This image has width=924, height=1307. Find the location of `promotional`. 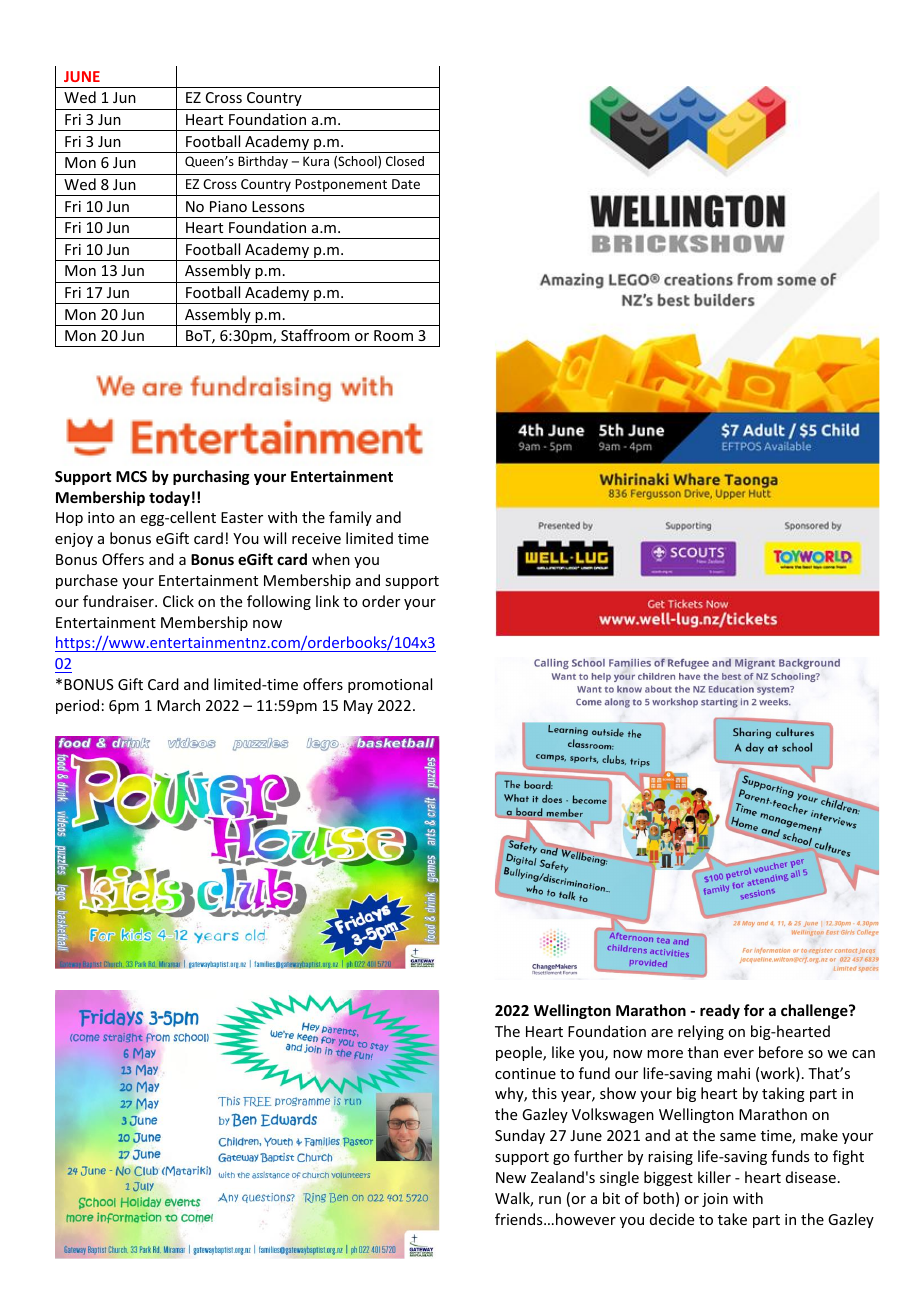

promotional is located at coordinates (390, 685).
